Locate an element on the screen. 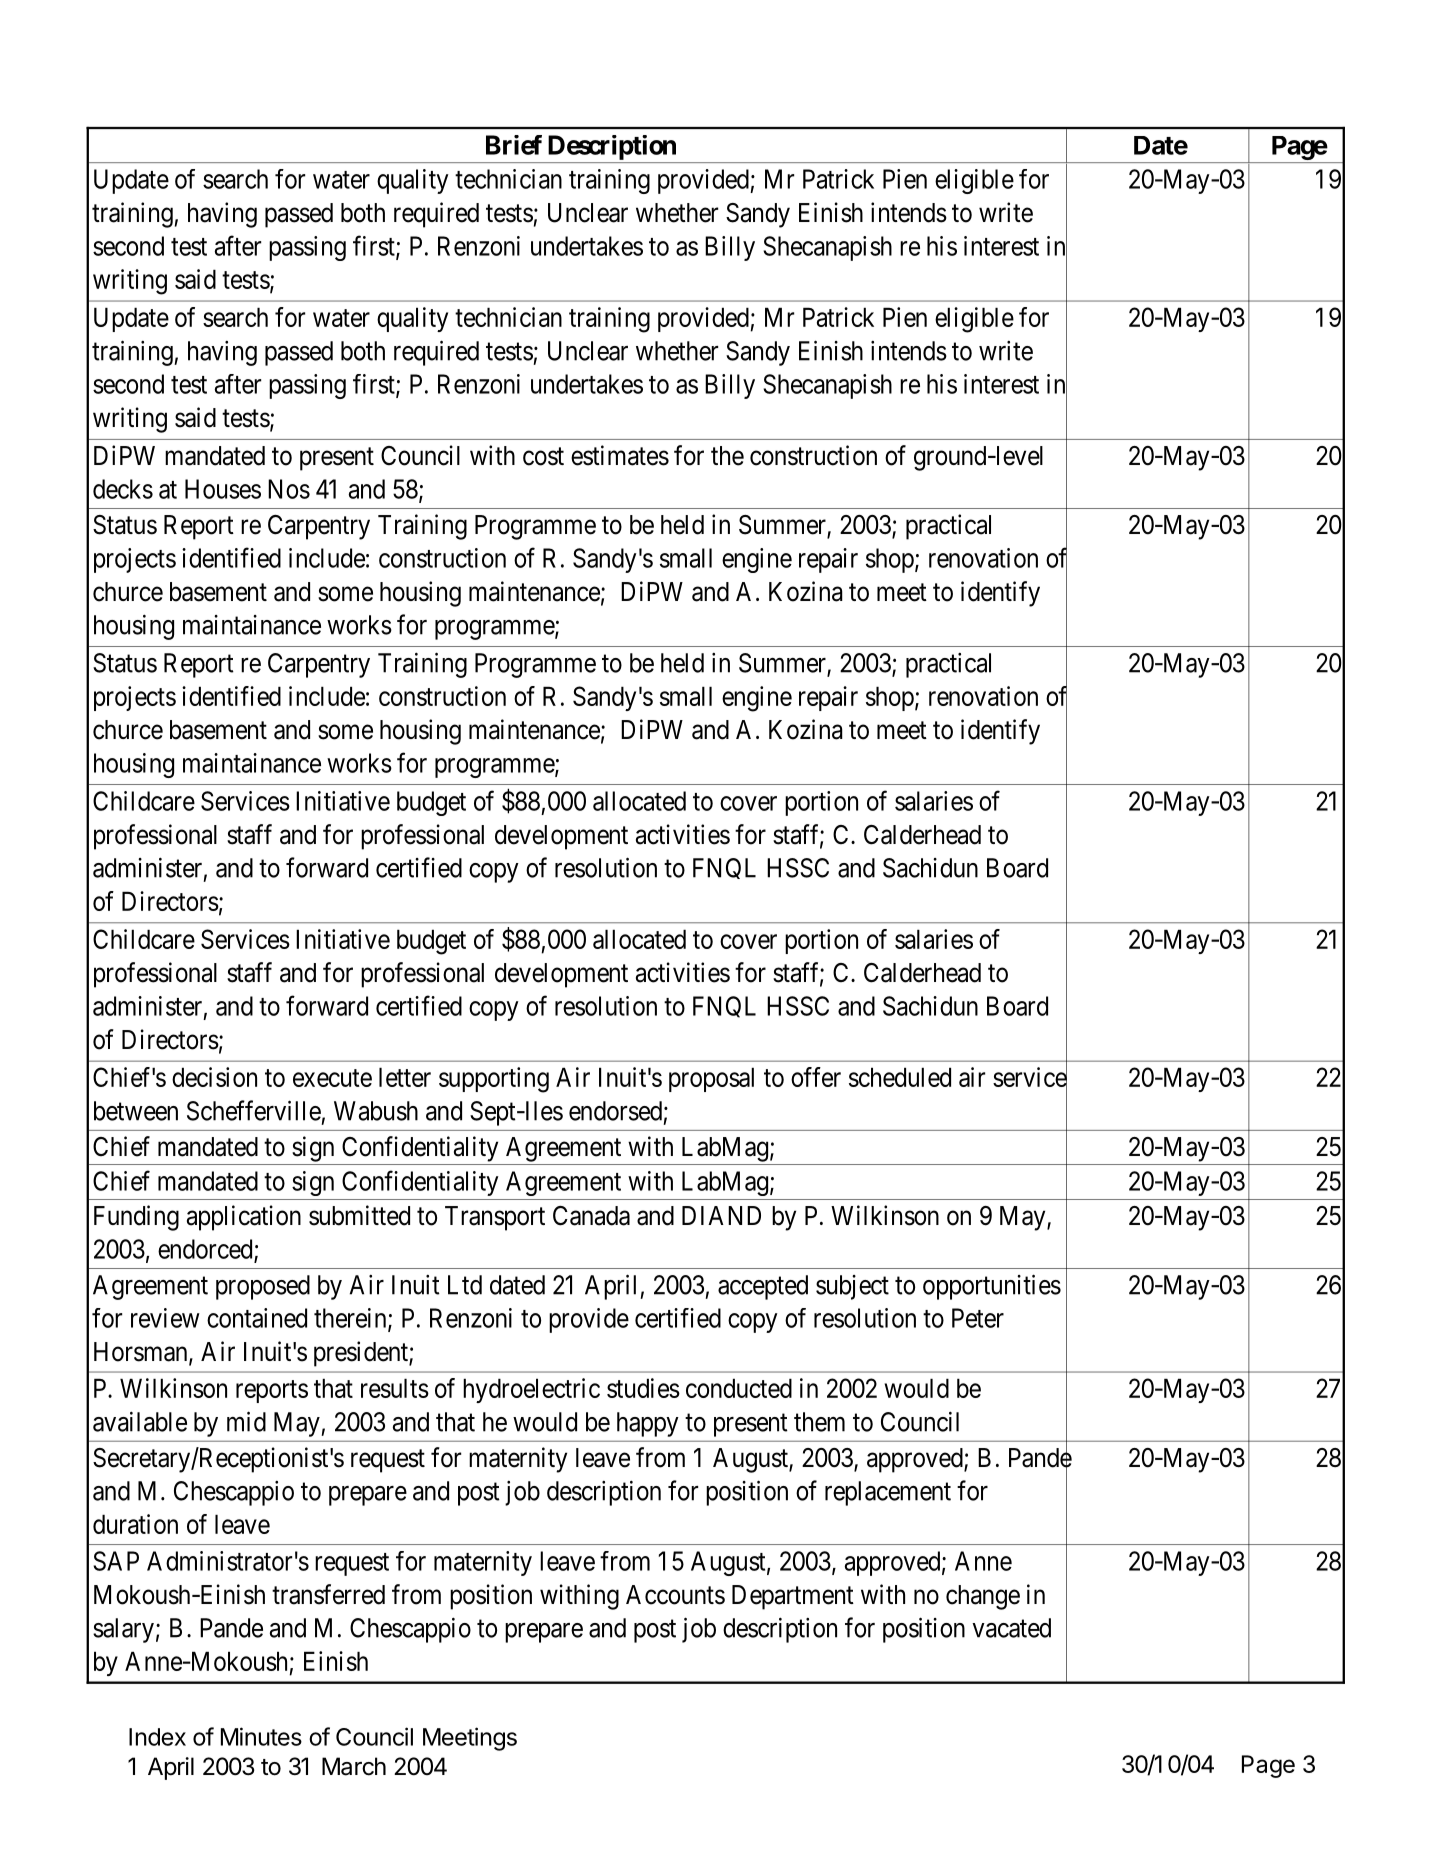 The image size is (1444, 1869). Houses is located at coordinates (223, 489).
